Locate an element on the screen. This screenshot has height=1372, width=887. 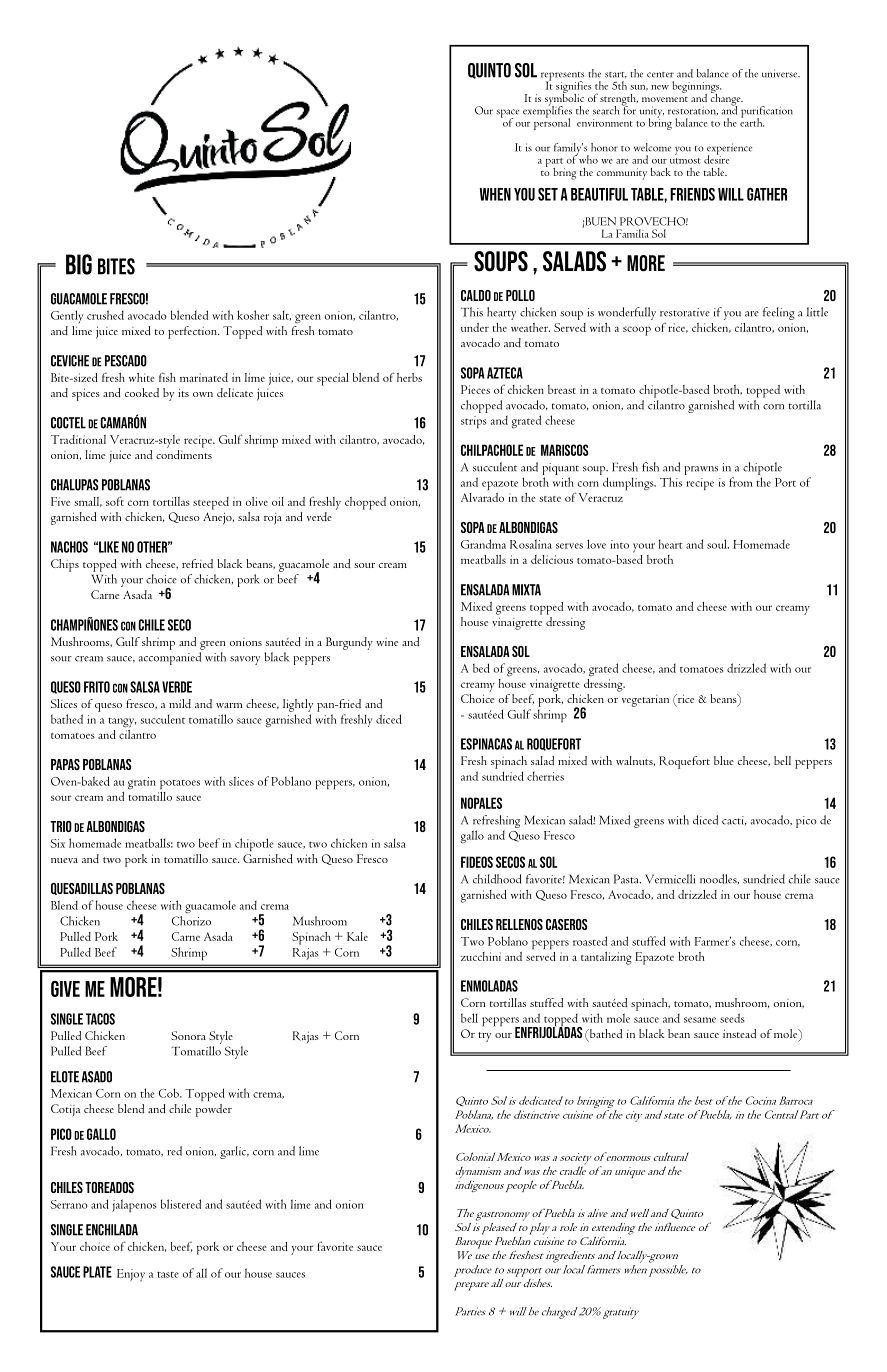
try is located at coordinates (484, 1037).
